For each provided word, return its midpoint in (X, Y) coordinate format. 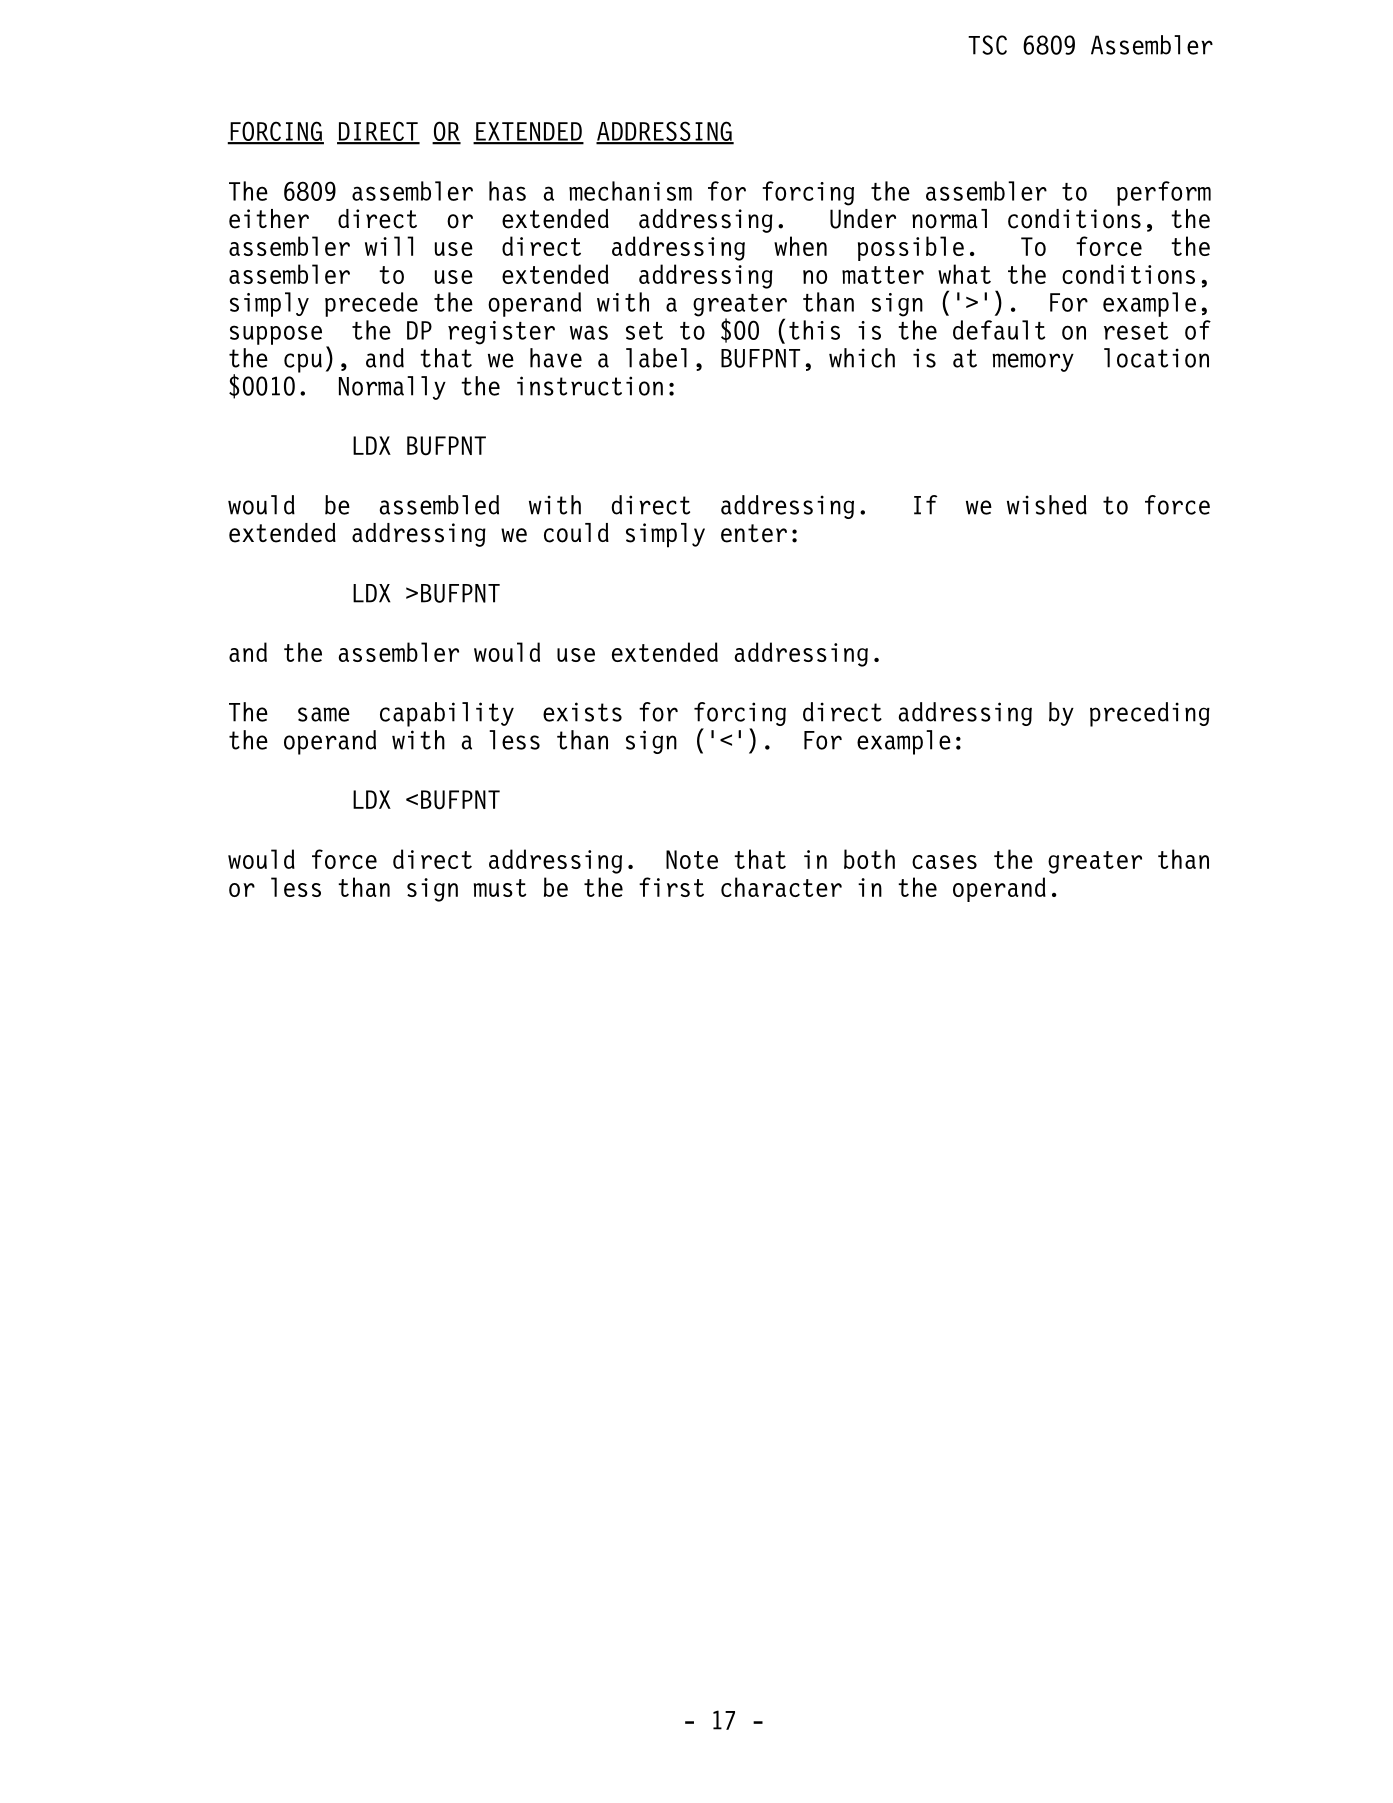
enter (754, 533)
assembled (439, 505)
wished (1047, 505)
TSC (987, 45)
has (507, 191)
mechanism (630, 191)
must (500, 888)
